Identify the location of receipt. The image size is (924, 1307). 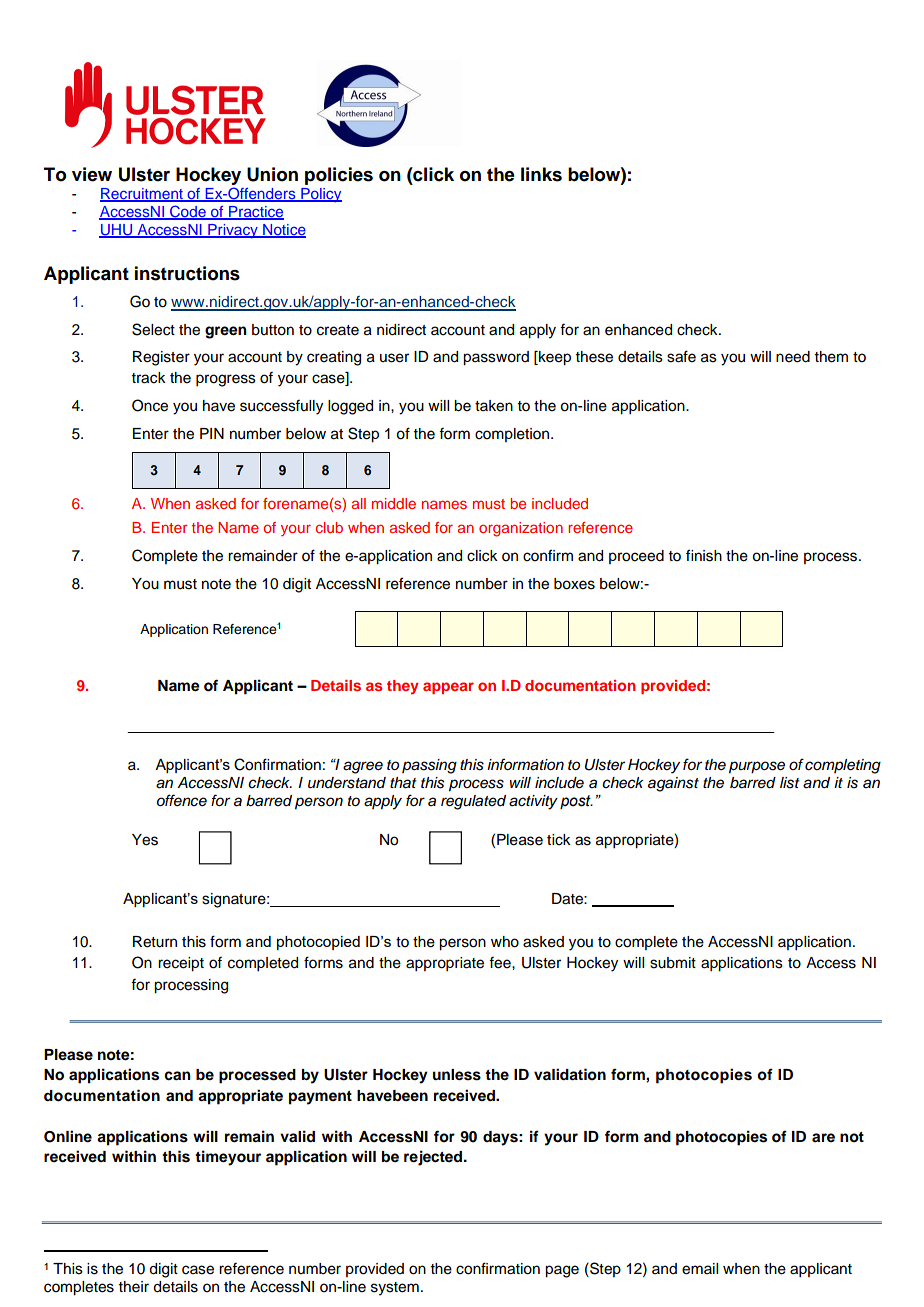
(181, 964).
